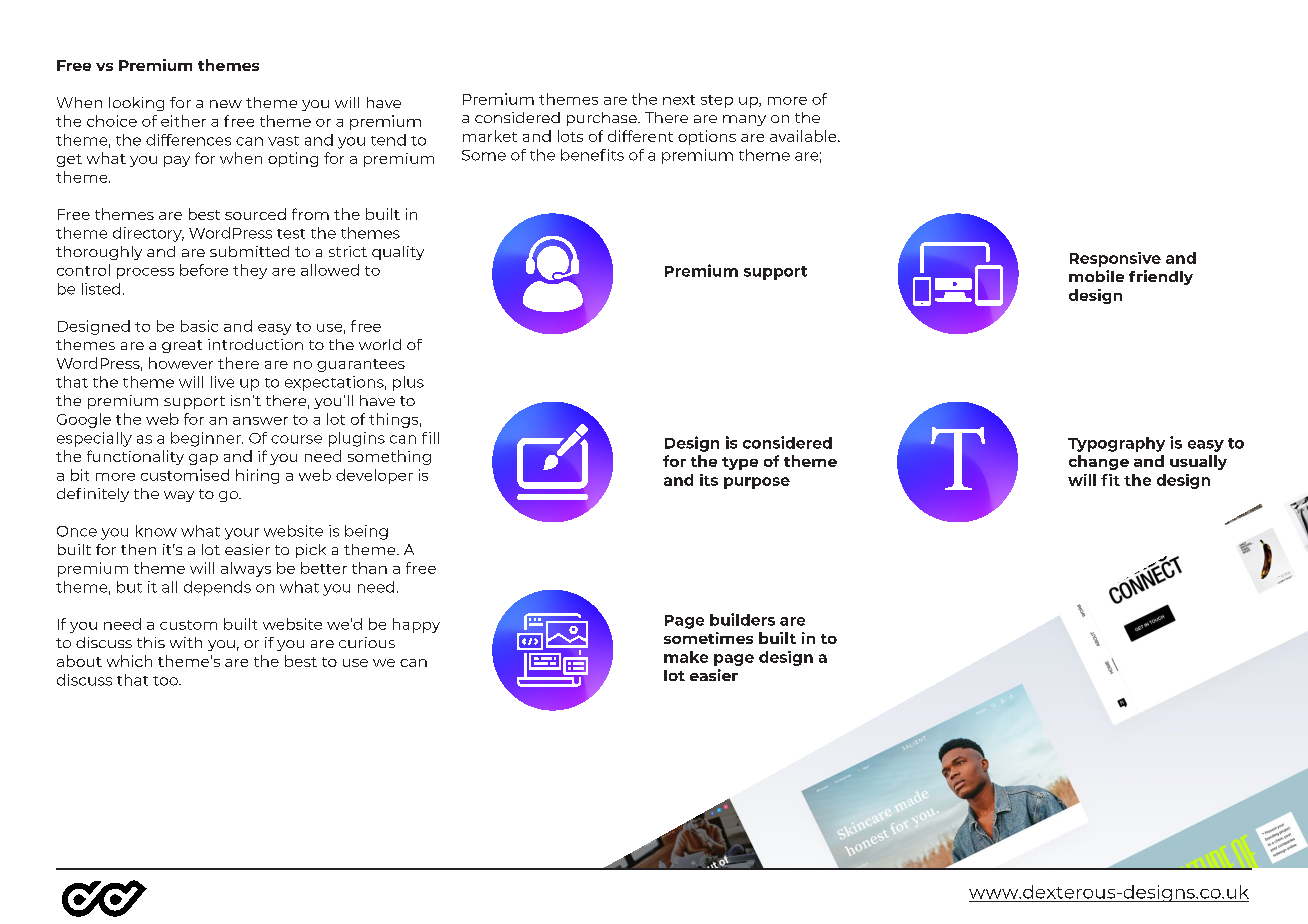  Describe the element at coordinates (129, 661) in the page. I see `which` at that location.
